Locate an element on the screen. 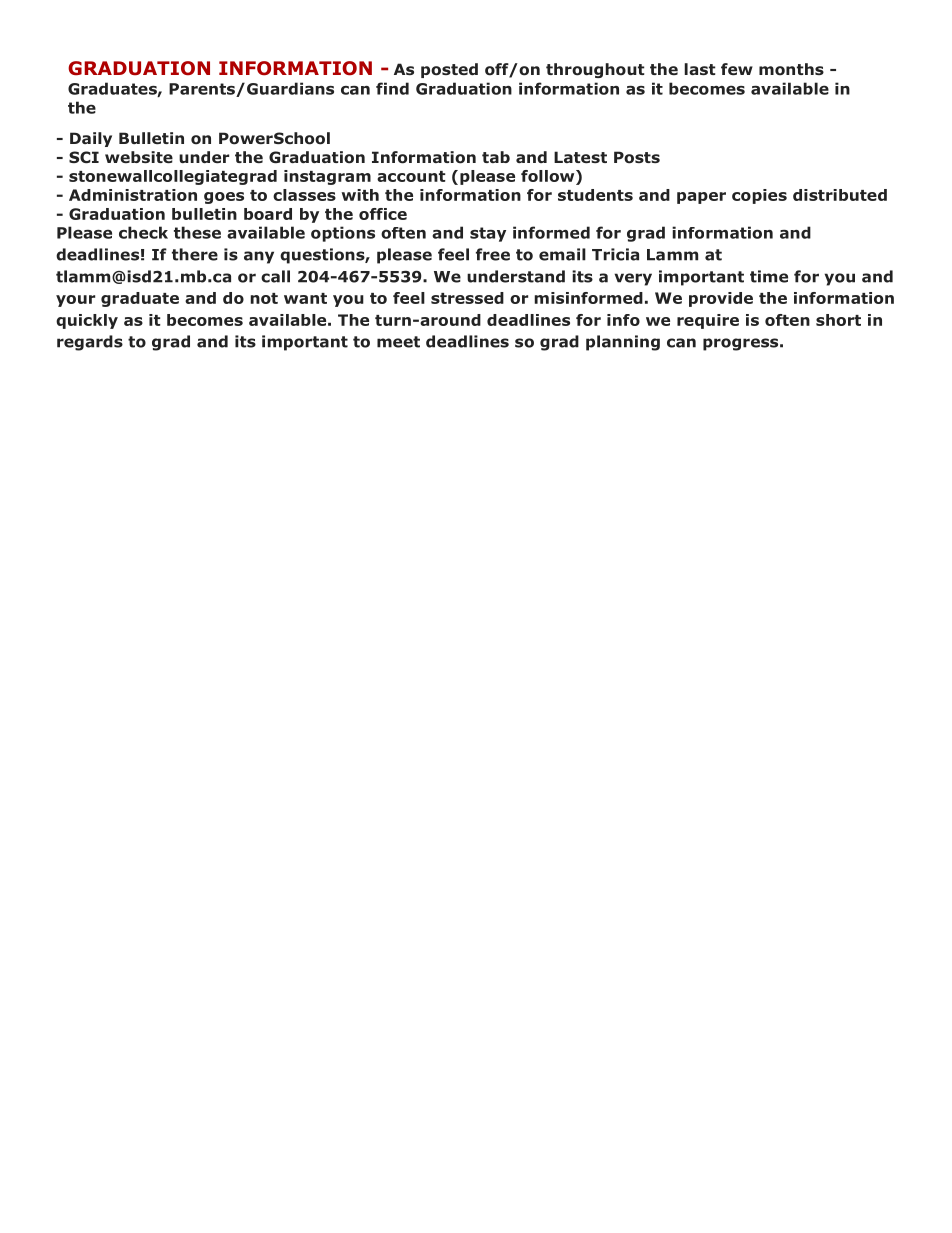 This screenshot has width=952, height=1233. meet is located at coordinates (398, 342).
